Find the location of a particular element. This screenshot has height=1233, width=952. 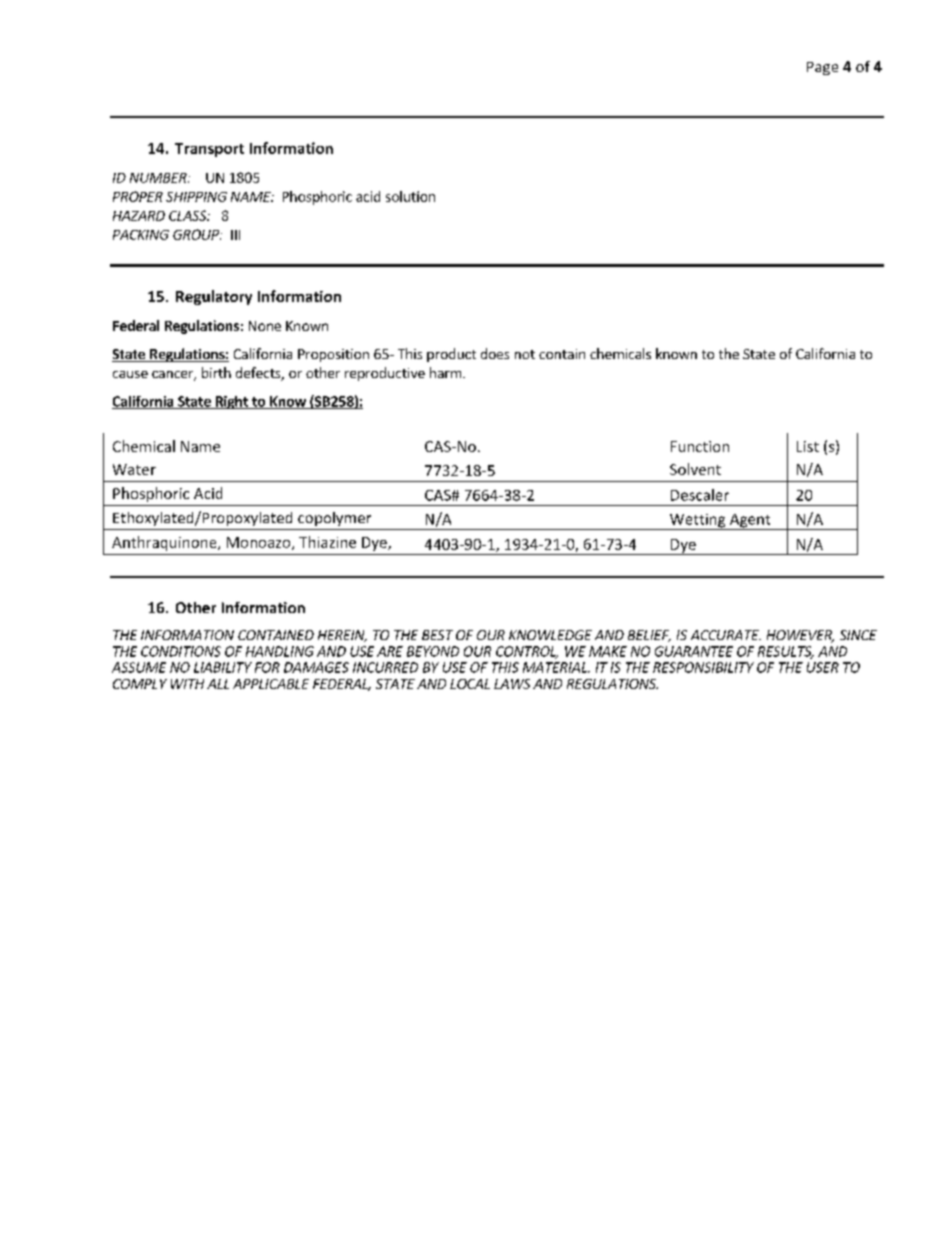

RESULTS is located at coordinates (786, 652).
